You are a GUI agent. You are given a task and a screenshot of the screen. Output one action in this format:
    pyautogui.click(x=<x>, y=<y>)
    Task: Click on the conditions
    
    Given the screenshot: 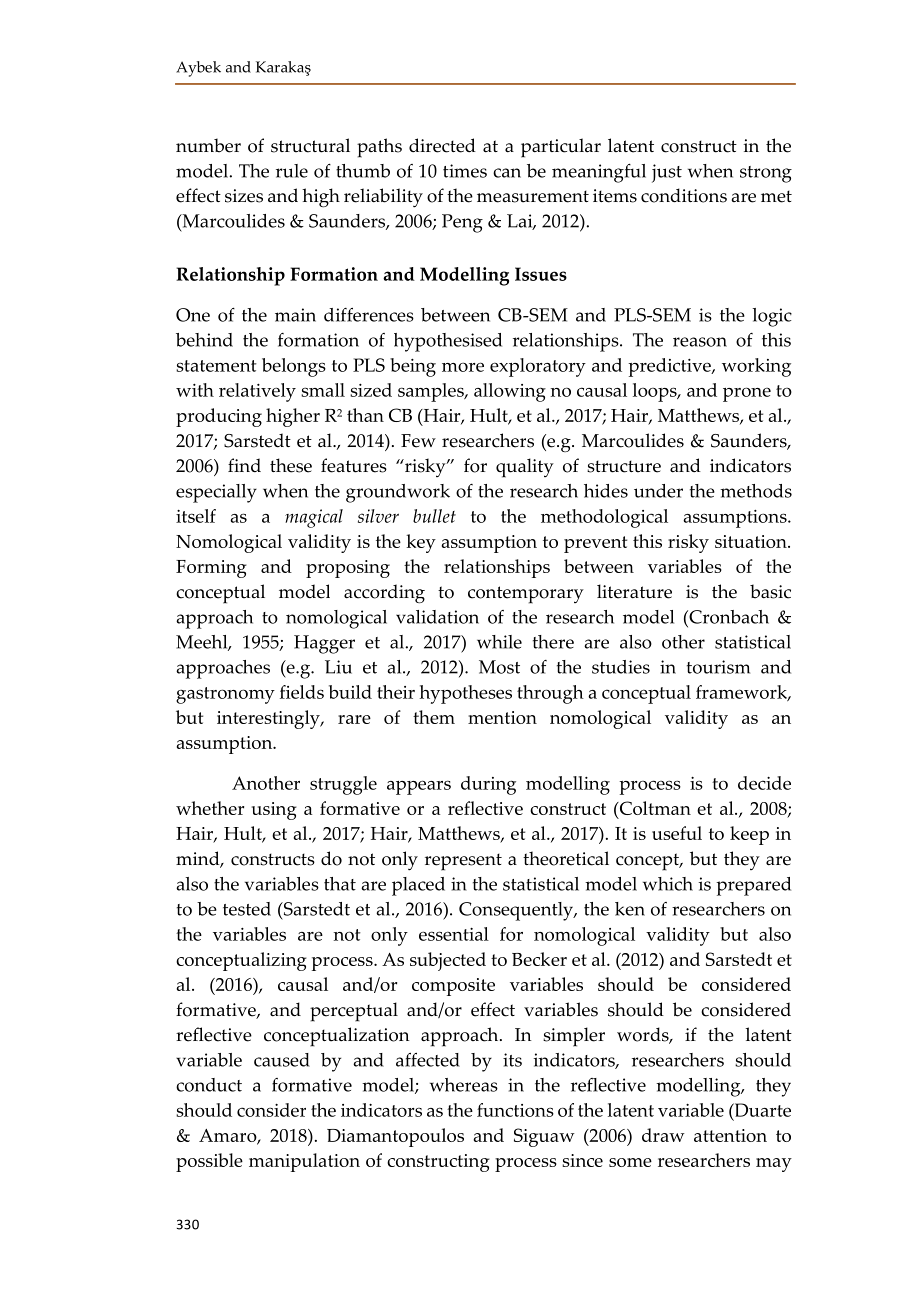 What is the action you would take?
    pyautogui.click(x=684, y=195)
